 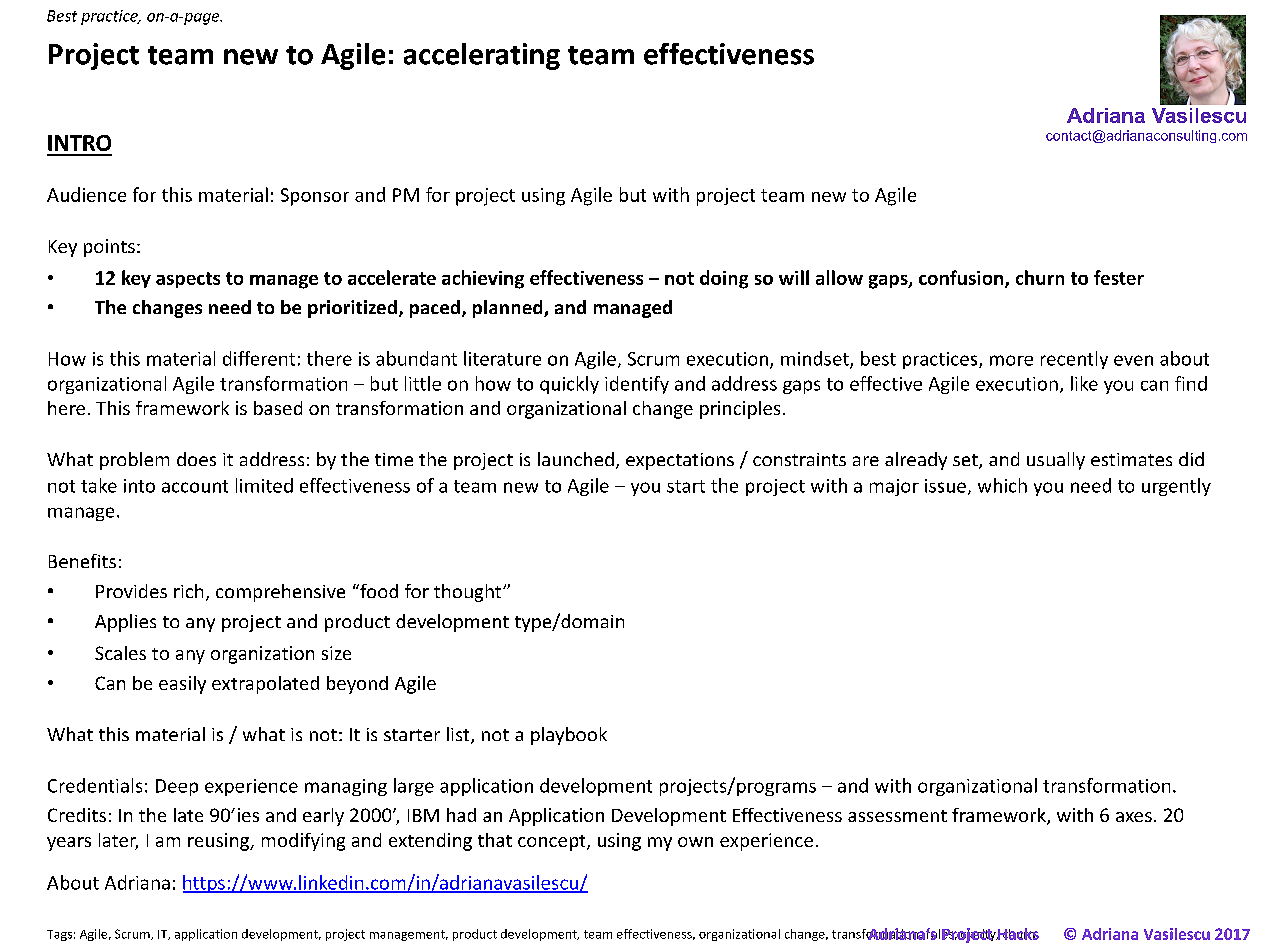 I want to click on fester, so click(x=1119, y=277).
